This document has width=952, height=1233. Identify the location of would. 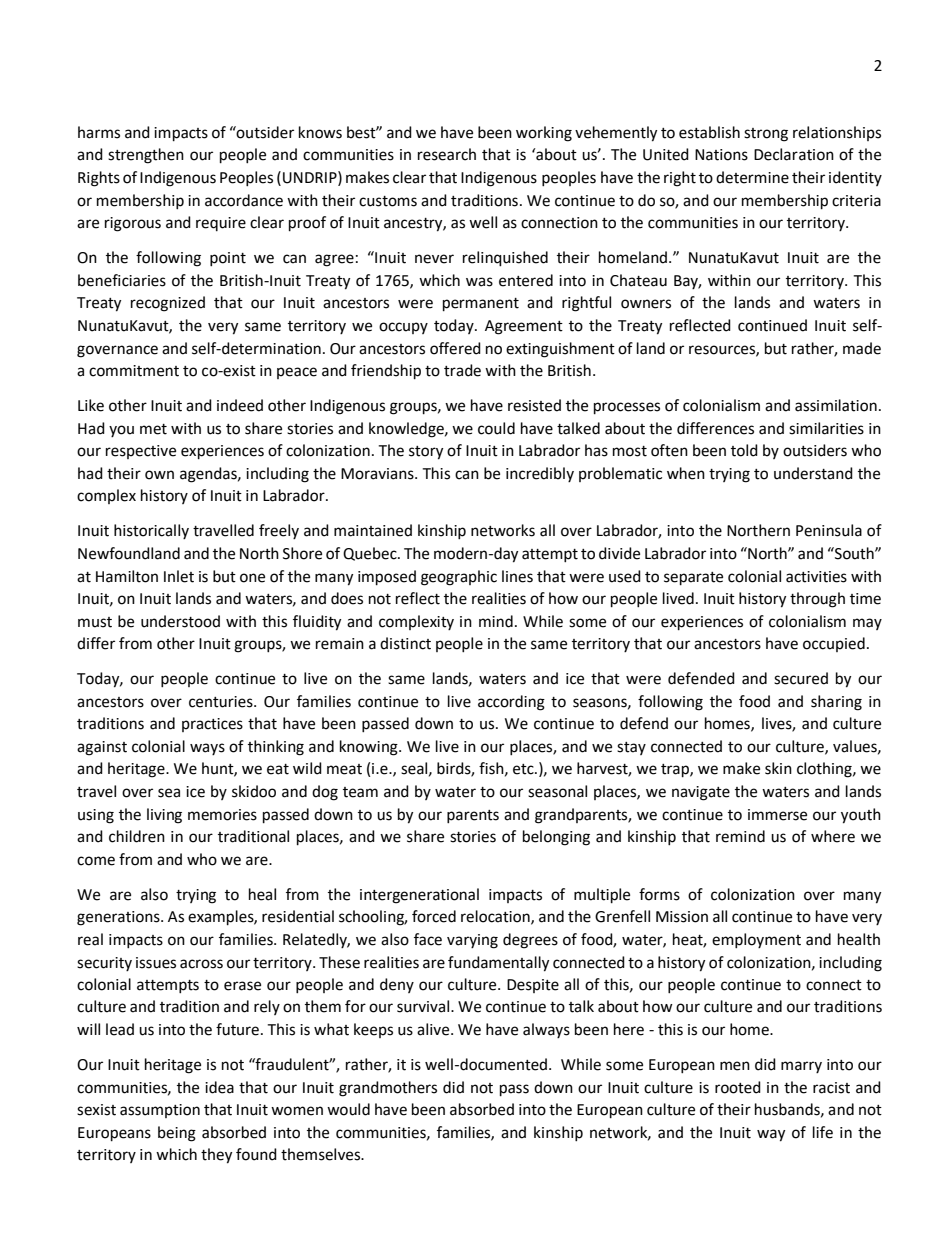
(348, 1109).
